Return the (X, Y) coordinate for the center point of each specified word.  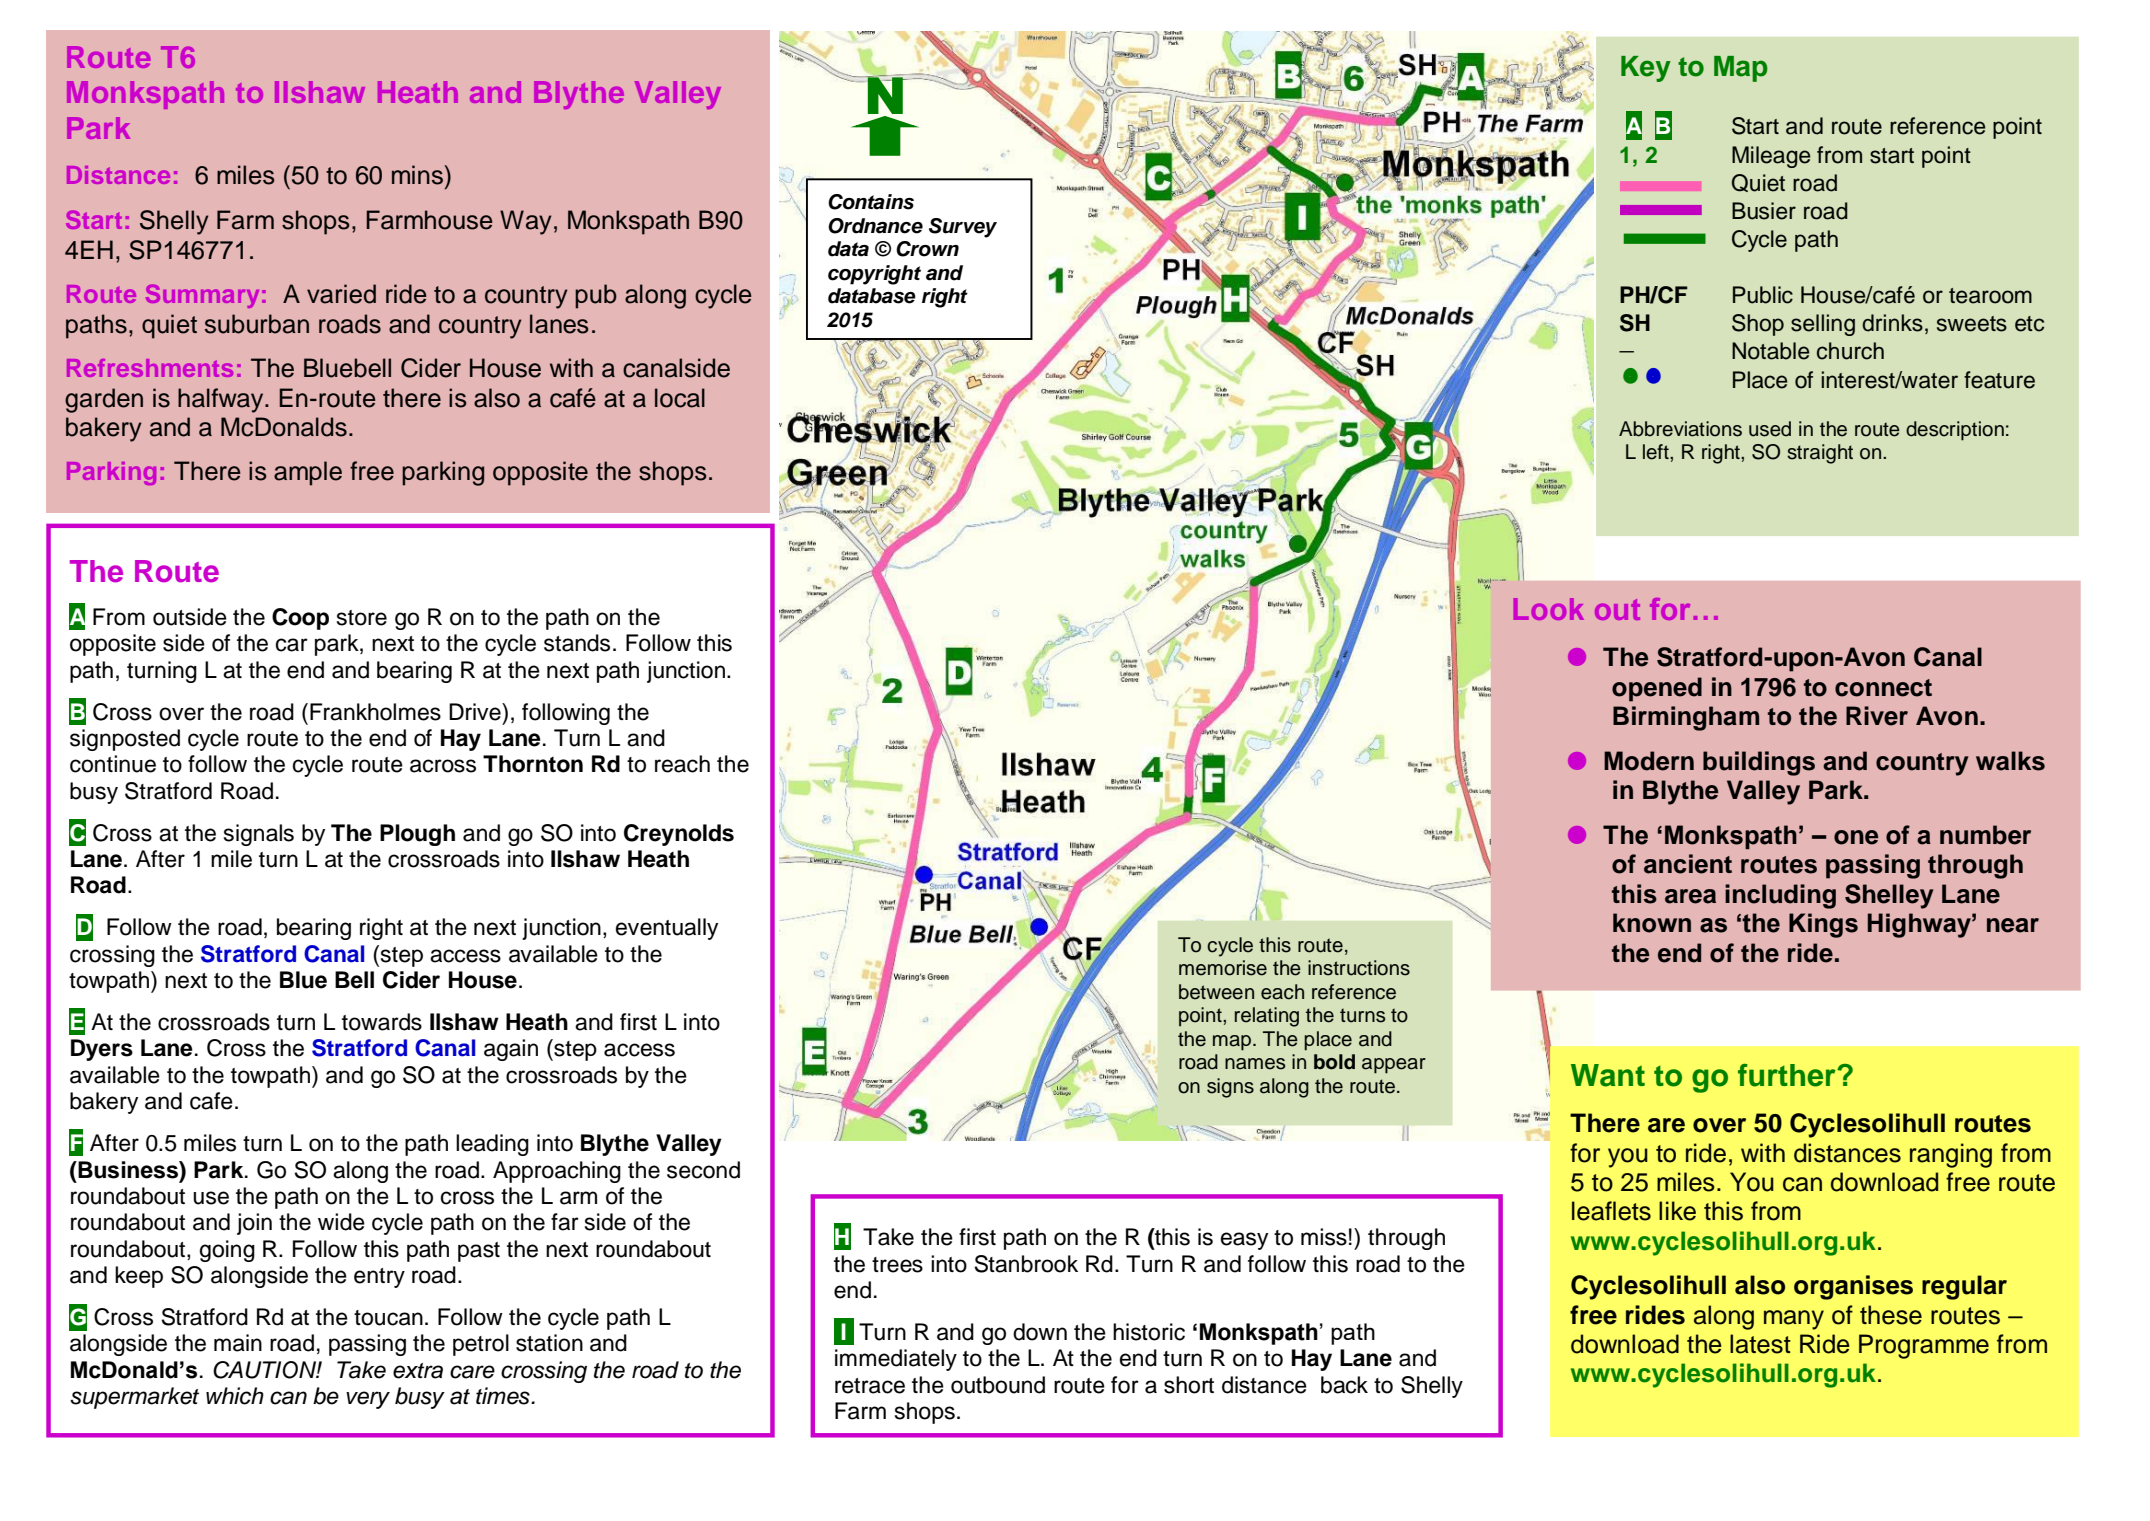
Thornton (533, 764)
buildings (1759, 763)
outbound (998, 1385)
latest (1760, 1344)
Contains (871, 202)
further (1788, 1075)
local (680, 398)
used (1770, 429)
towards (382, 1022)
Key (1646, 69)
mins (418, 175)
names (1255, 1064)
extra (418, 1371)
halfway (222, 400)
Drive (476, 712)
